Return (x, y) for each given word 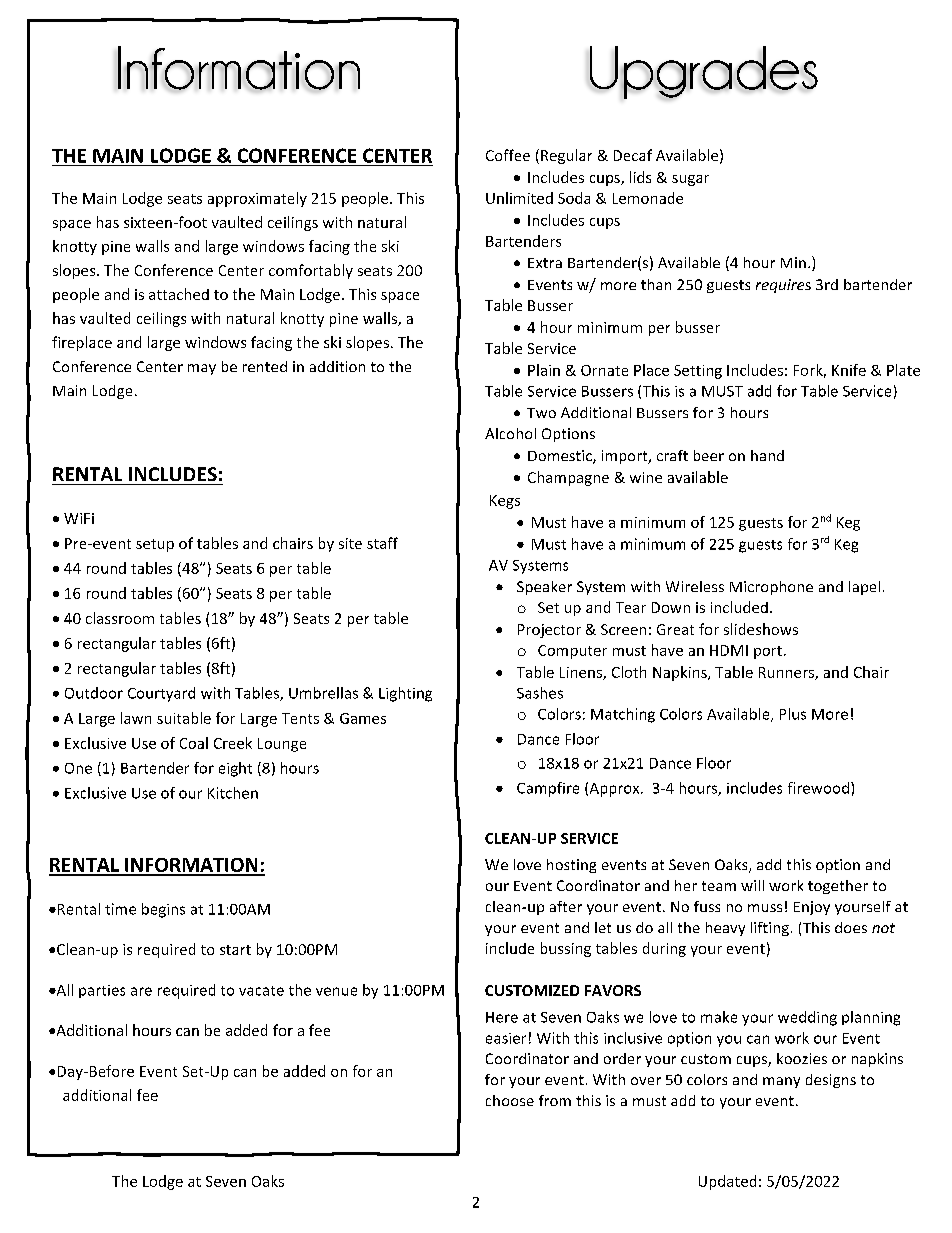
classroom (120, 618)
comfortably (311, 271)
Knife (849, 370)
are (141, 991)
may (202, 369)
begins (163, 910)
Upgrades (704, 72)
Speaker (544, 588)
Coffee (508, 155)
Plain (544, 370)
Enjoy (812, 908)
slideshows (761, 629)
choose (510, 1100)
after (566, 906)
